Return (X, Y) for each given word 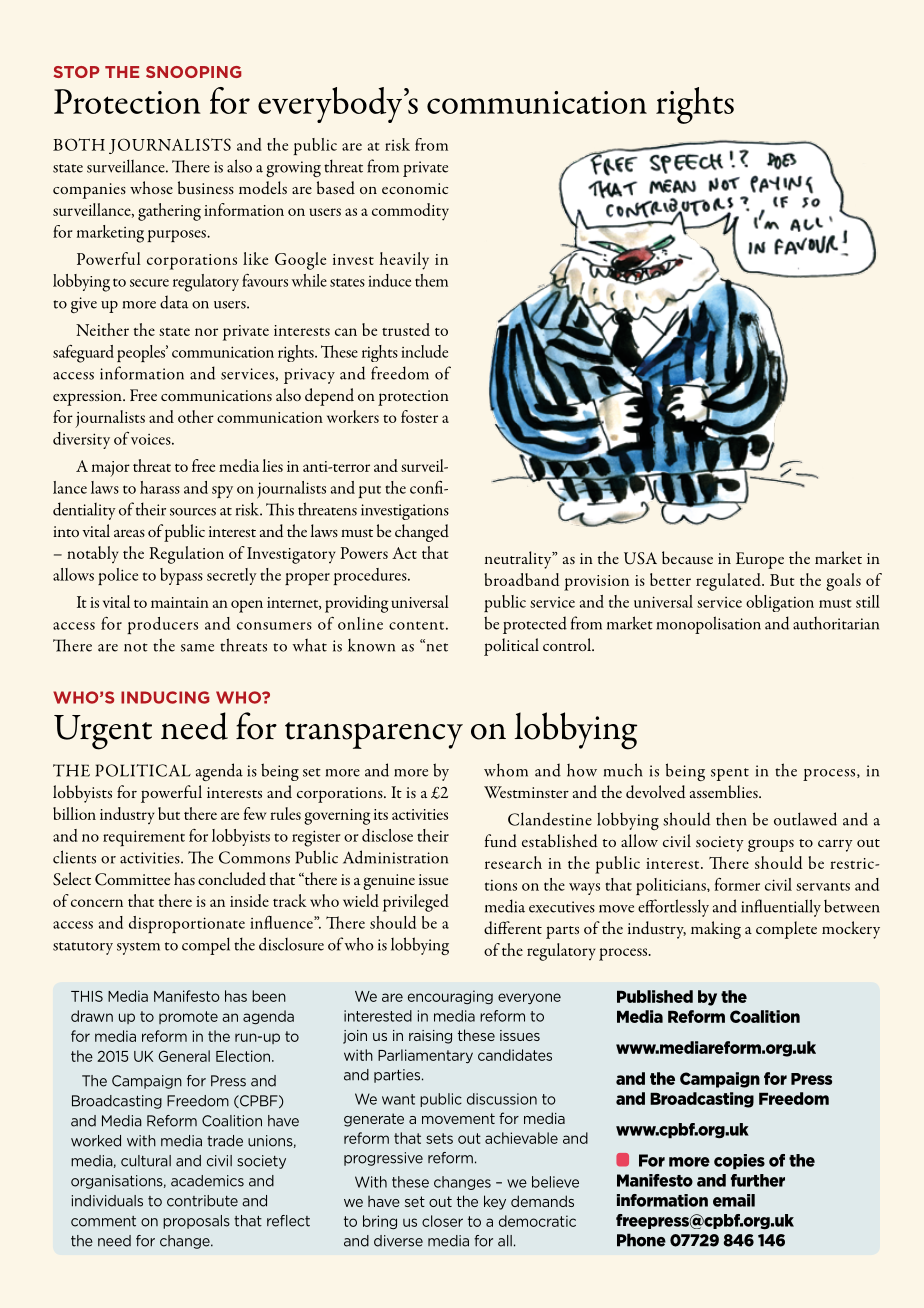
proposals (196, 1222)
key (495, 1202)
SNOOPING (194, 72)
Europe (760, 560)
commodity (410, 212)
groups (771, 845)
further (758, 1180)
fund (501, 841)
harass (160, 487)
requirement (144, 838)
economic (415, 188)
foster (419, 416)
